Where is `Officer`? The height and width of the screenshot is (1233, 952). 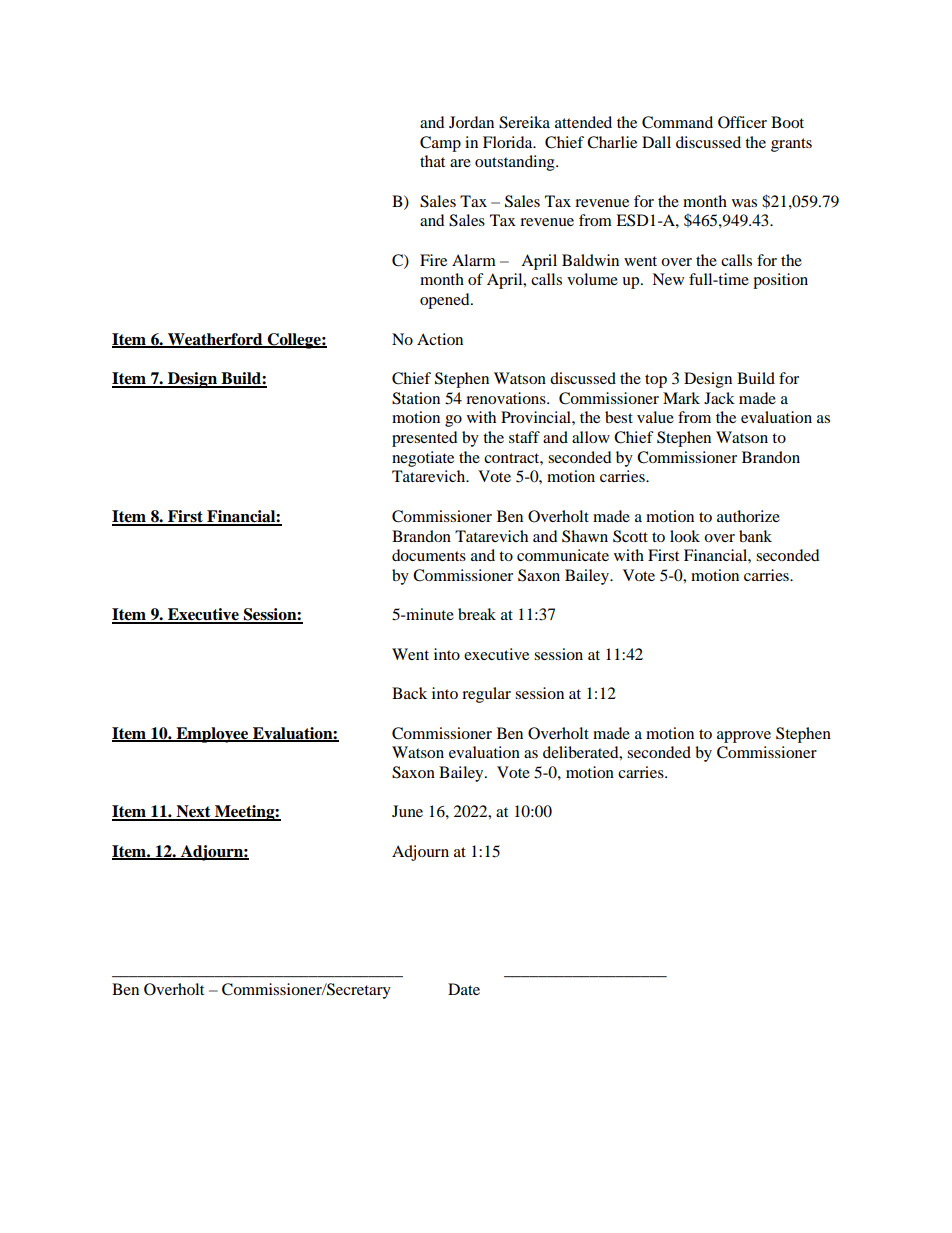
Officer is located at coordinates (742, 122).
